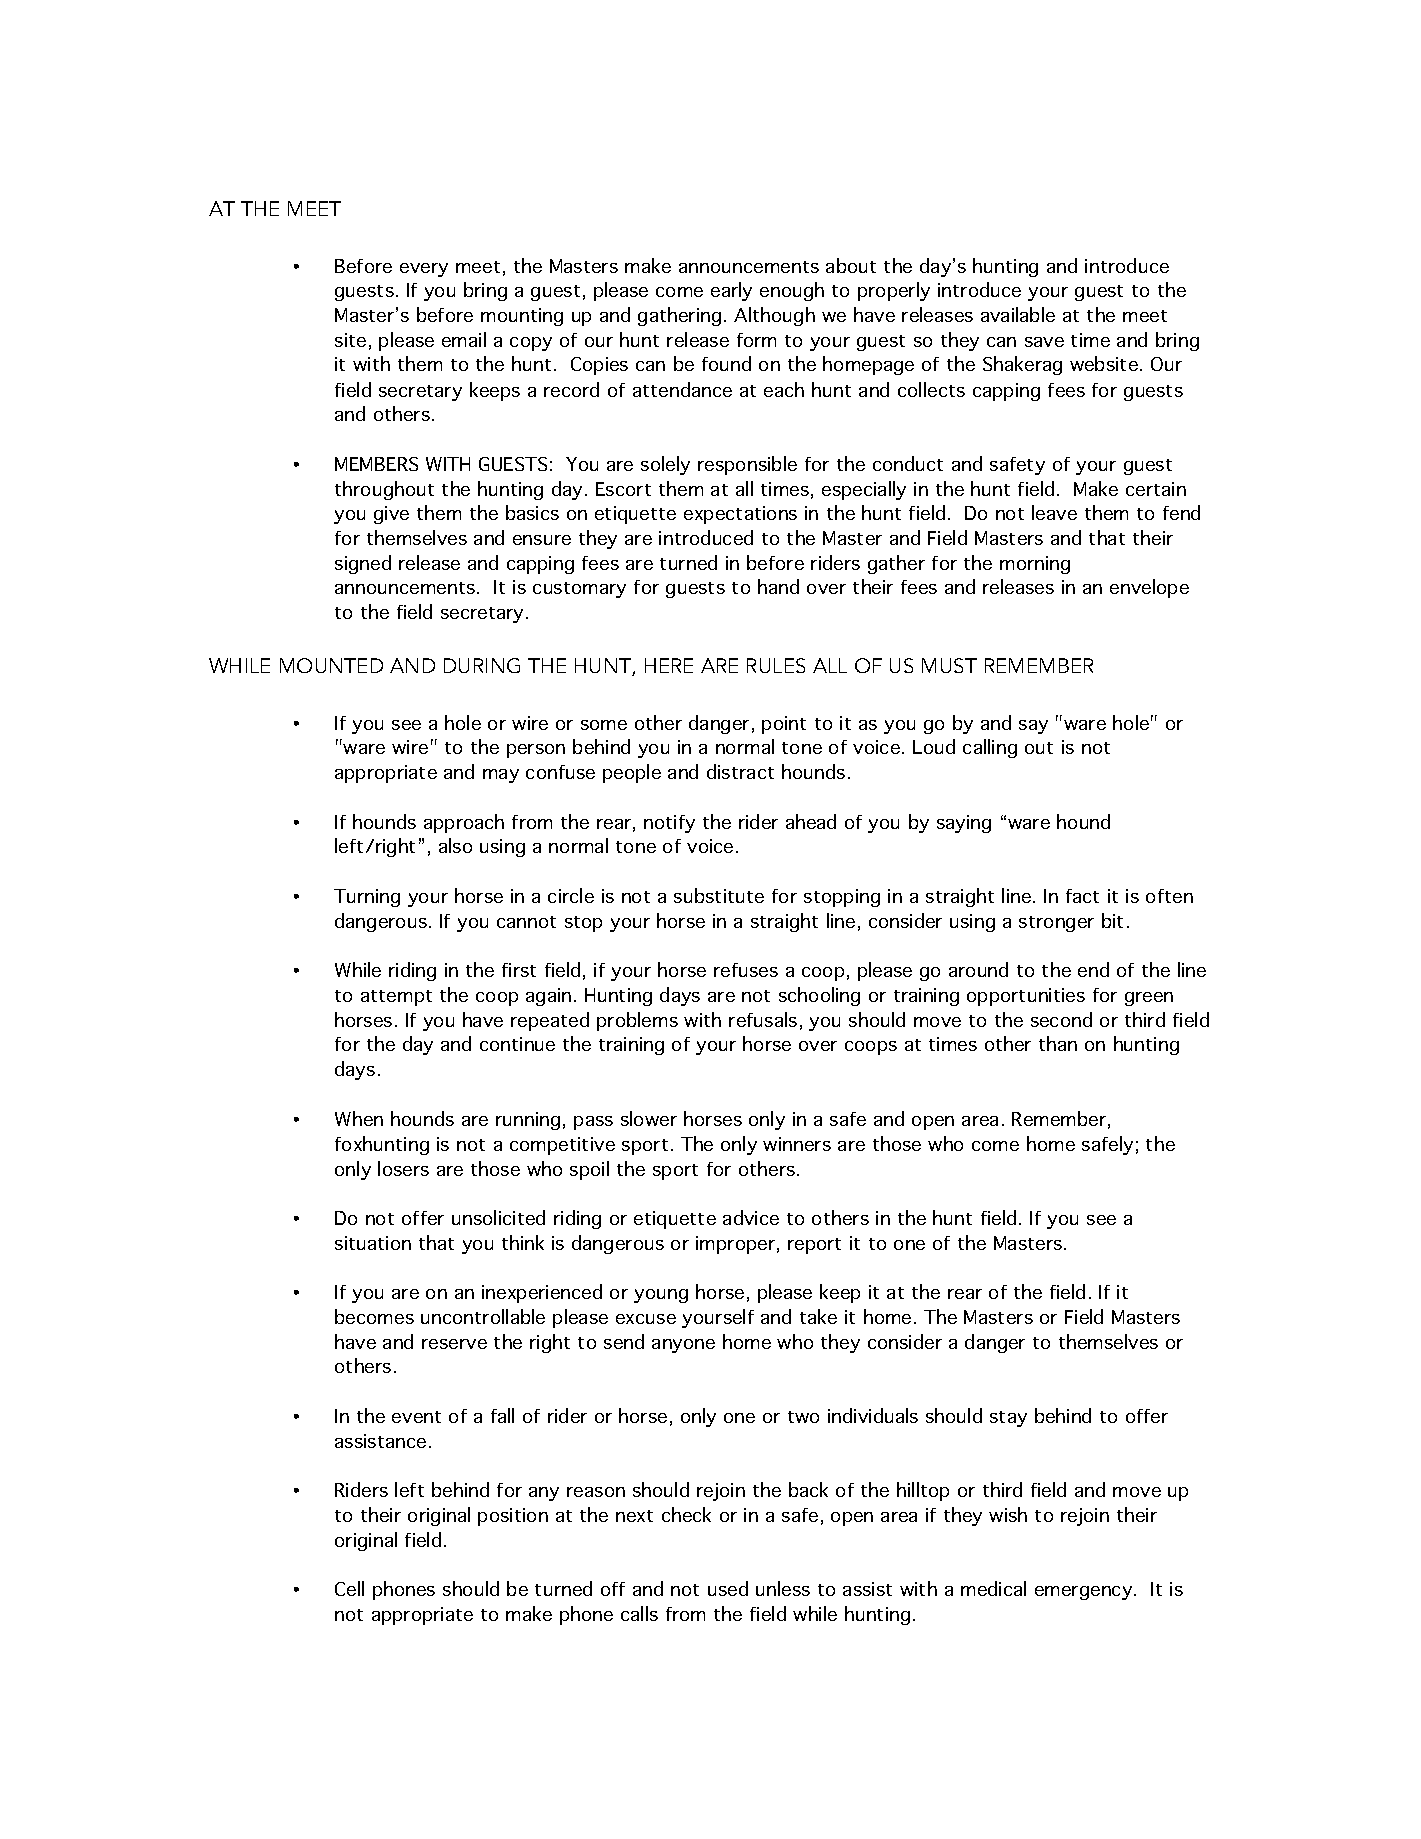 The width and height of the page is (1421, 1839). What do you see at coordinates (778, 586) in the page?
I see `hand` at bounding box center [778, 586].
